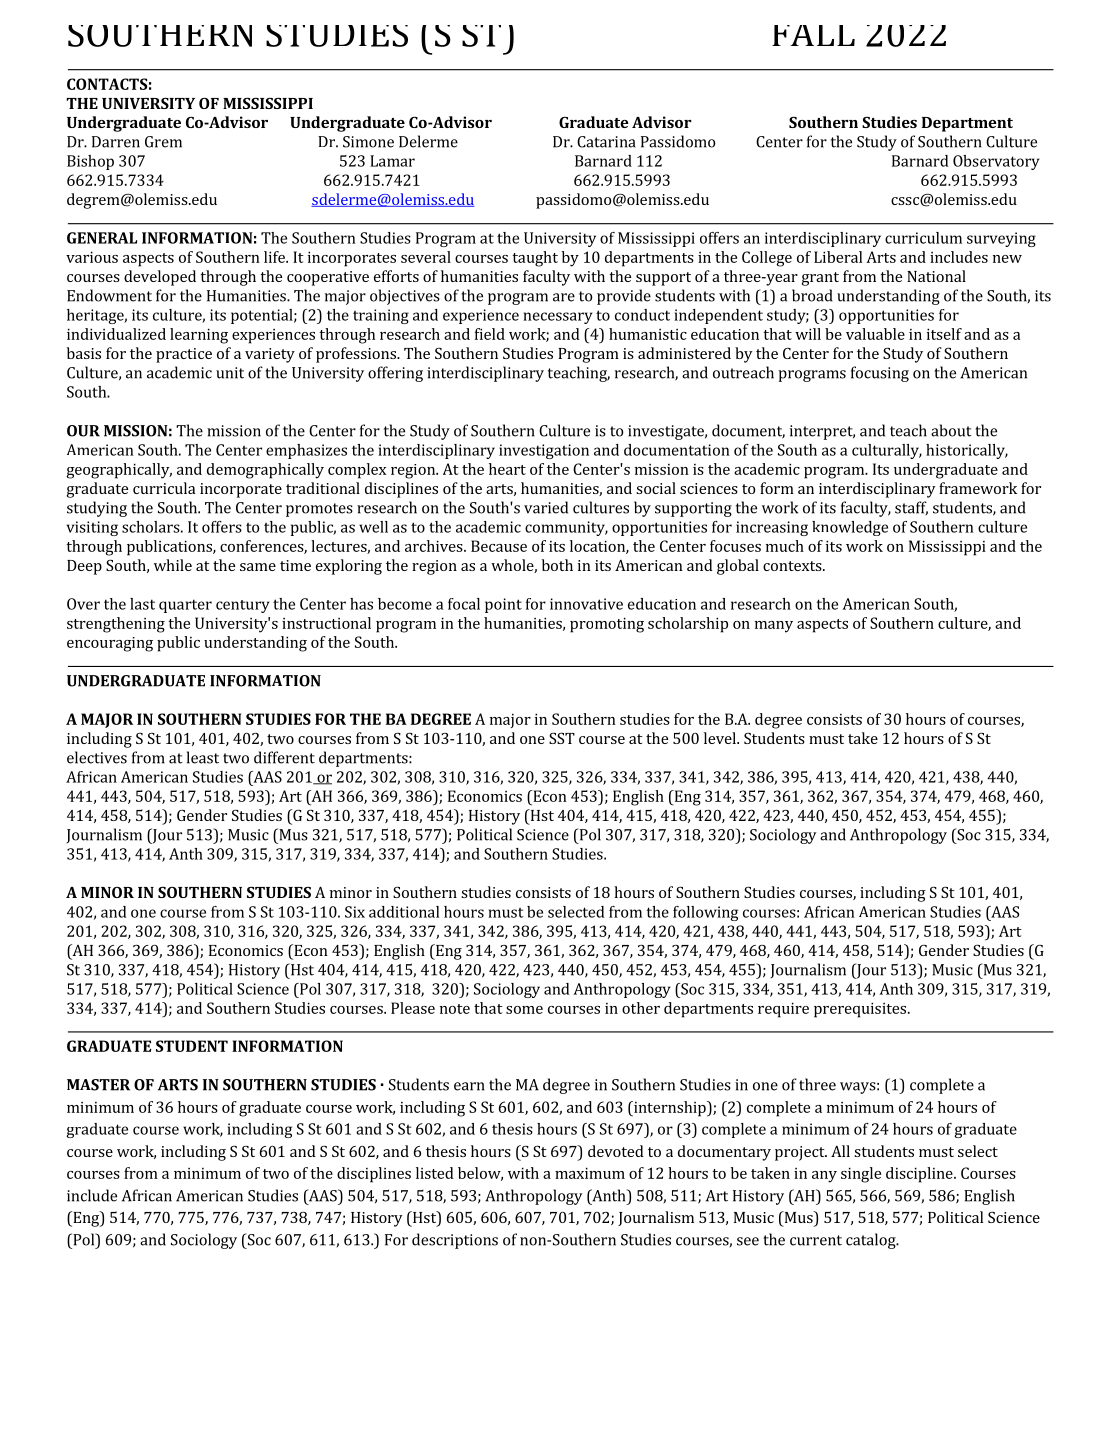  What do you see at coordinates (98, 1085) in the page?
I see `MASTER` at bounding box center [98, 1085].
